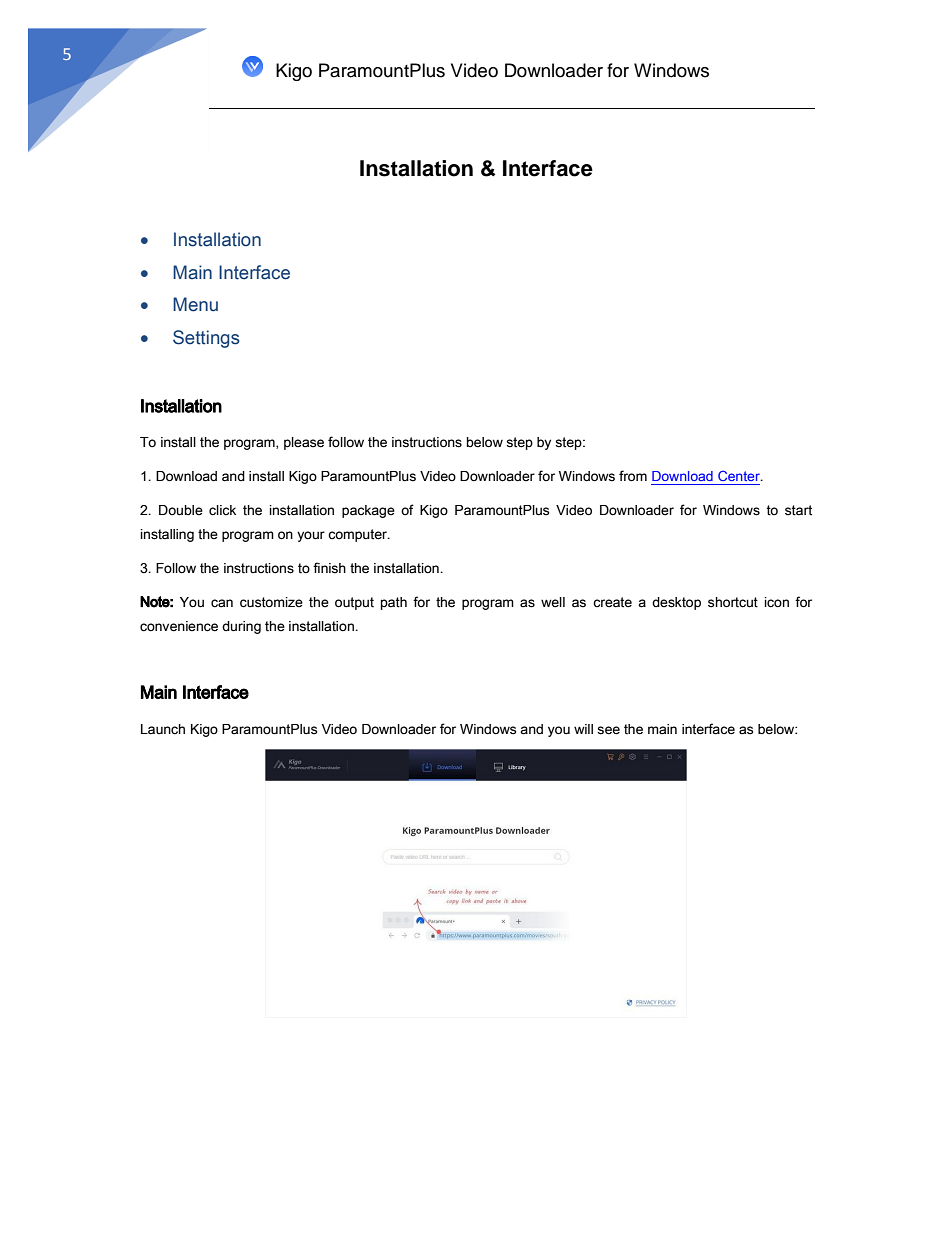 The height and width of the screenshot is (1233, 952). What do you see at coordinates (740, 476) in the screenshot?
I see `Center` at bounding box center [740, 476].
